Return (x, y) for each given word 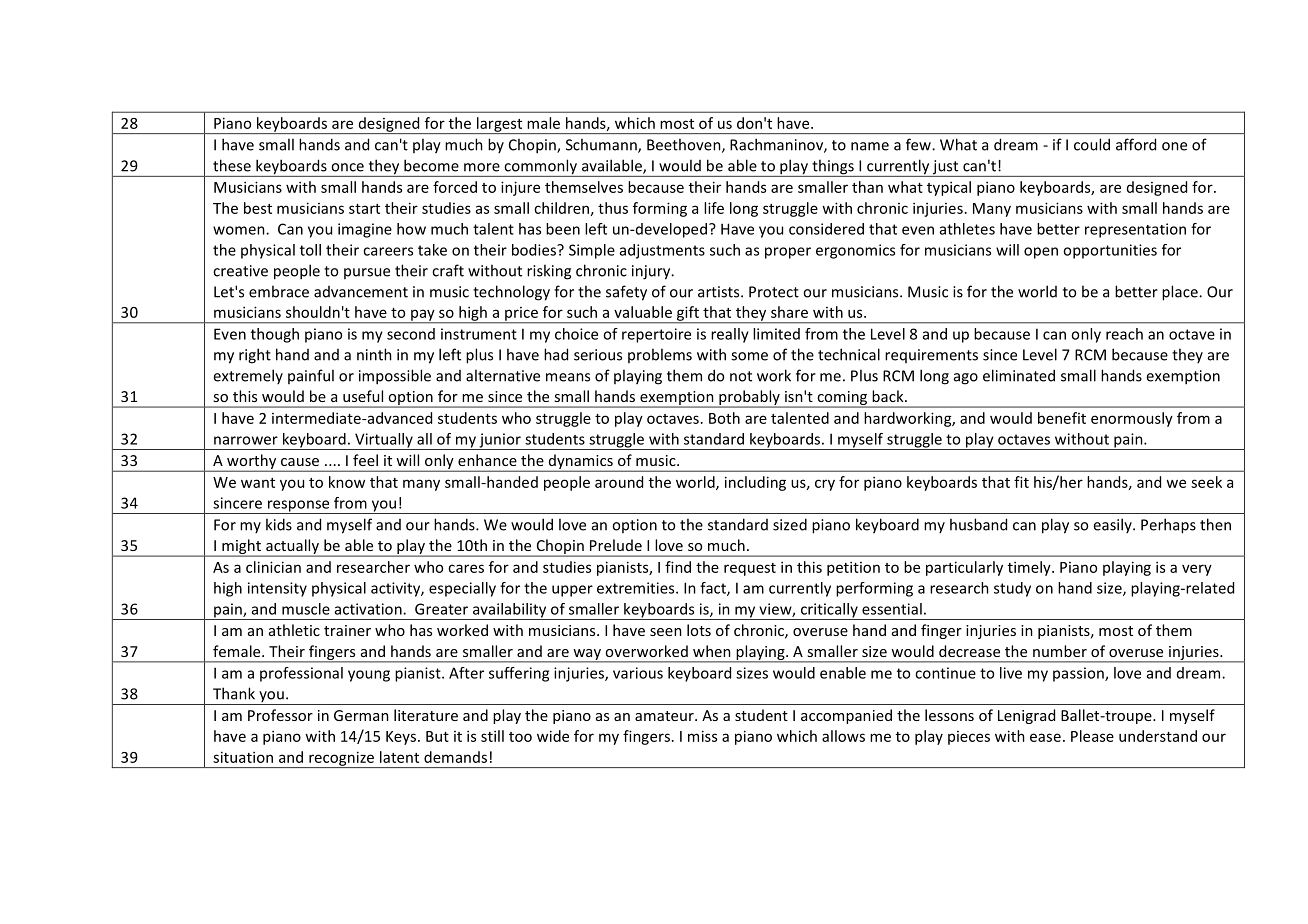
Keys (402, 738)
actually (293, 548)
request (750, 569)
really (730, 335)
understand (1158, 736)
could (1092, 144)
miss (702, 736)
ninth (374, 354)
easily (1113, 525)
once (347, 167)
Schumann (602, 145)
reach (1124, 334)
